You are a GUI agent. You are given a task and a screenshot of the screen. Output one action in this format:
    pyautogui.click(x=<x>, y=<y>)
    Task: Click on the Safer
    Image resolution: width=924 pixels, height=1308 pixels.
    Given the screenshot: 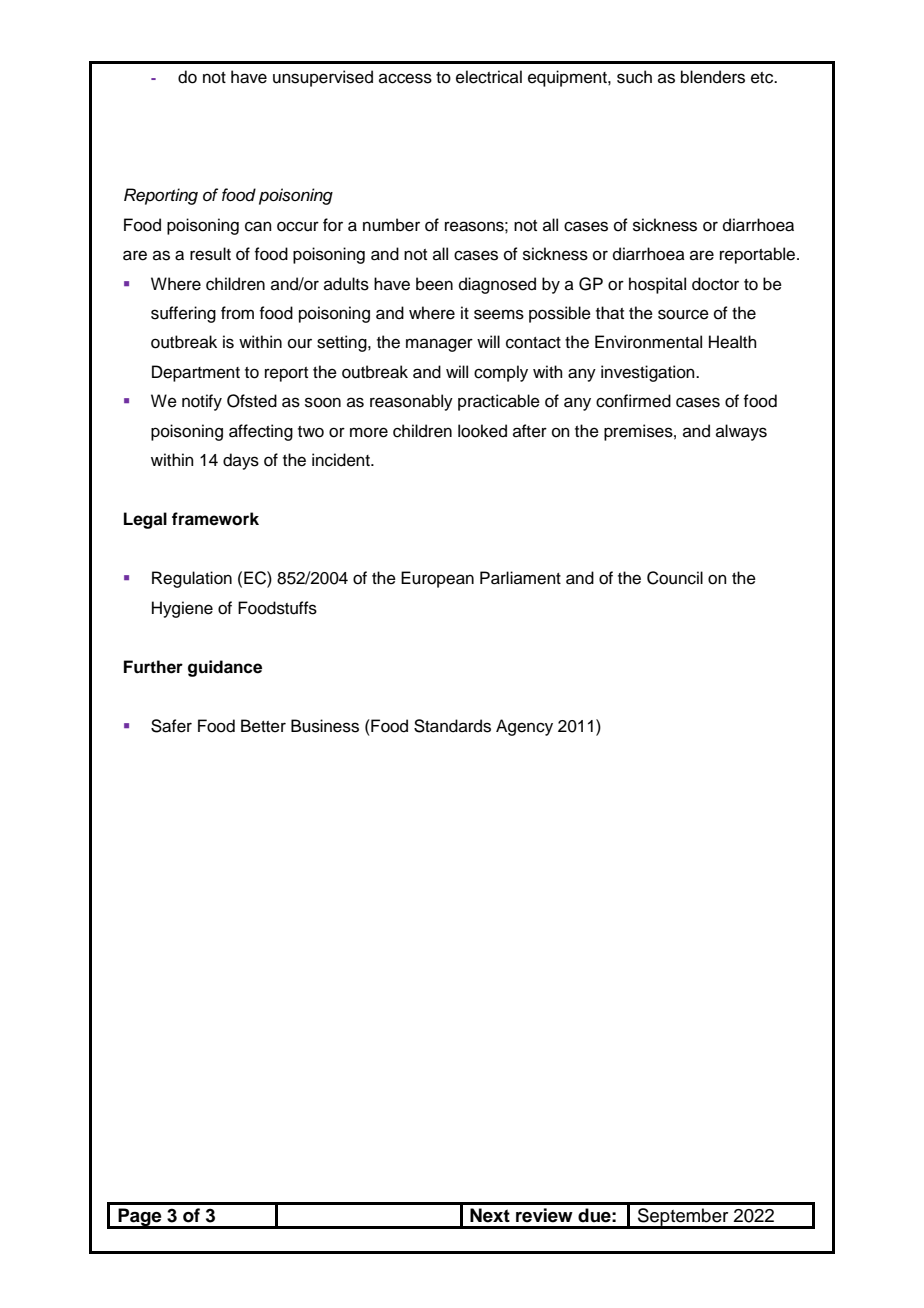 What is the action you would take?
    pyautogui.click(x=171, y=726)
